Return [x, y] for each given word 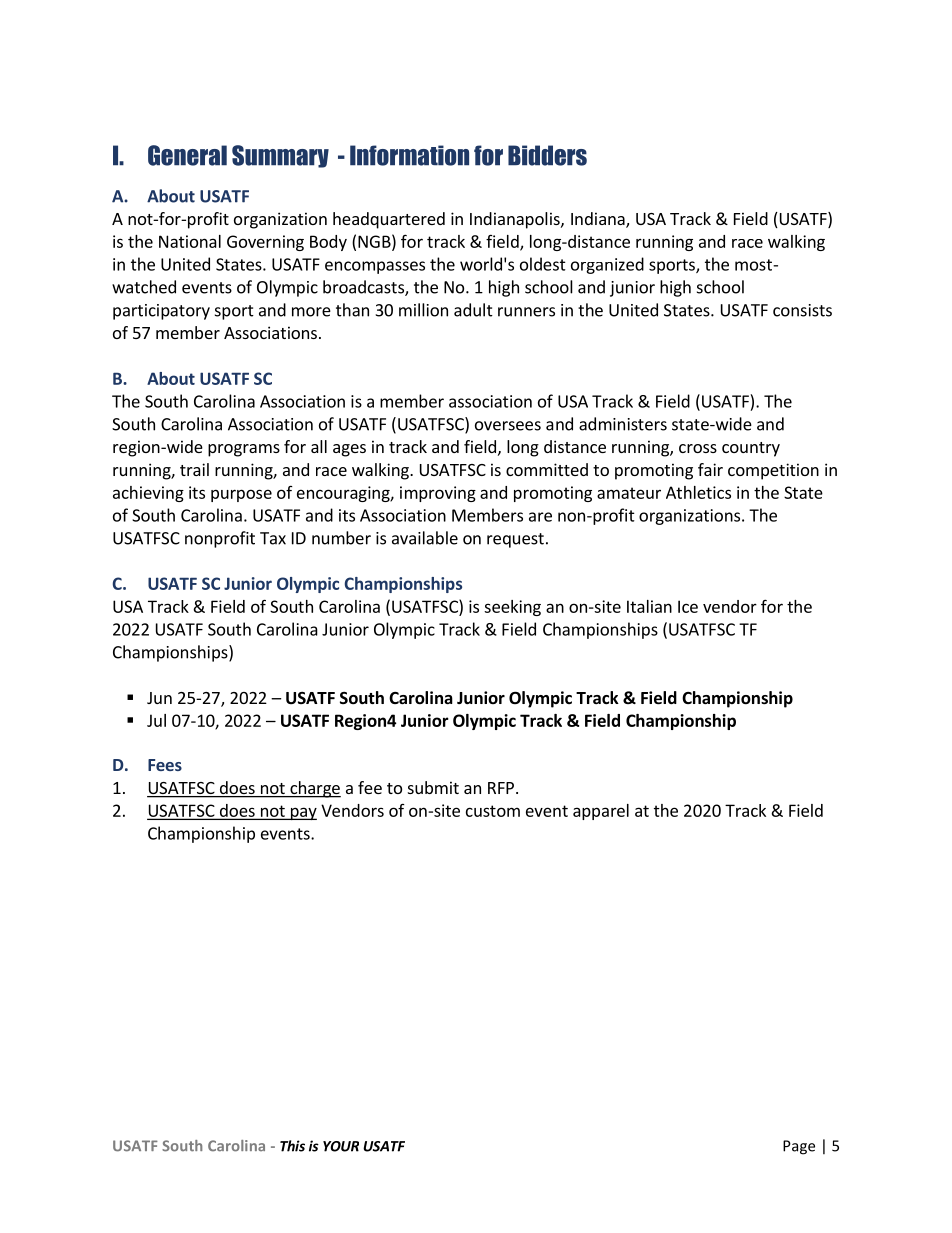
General [187, 155]
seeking [512, 608]
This [292, 1146]
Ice [688, 606]
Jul [156, 720]
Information [409, 155]
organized [607, 265]
